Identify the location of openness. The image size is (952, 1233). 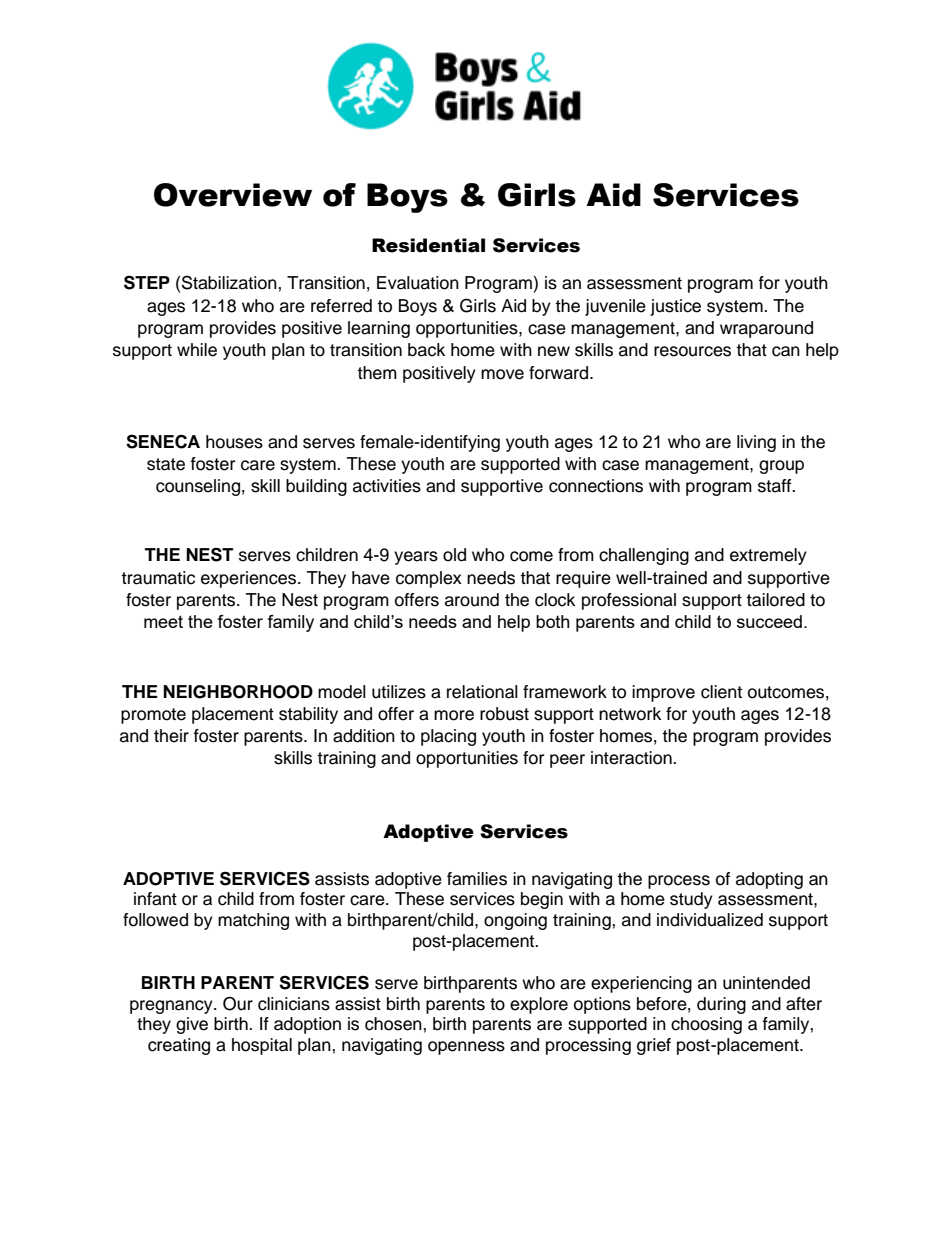
(466, 1048).
